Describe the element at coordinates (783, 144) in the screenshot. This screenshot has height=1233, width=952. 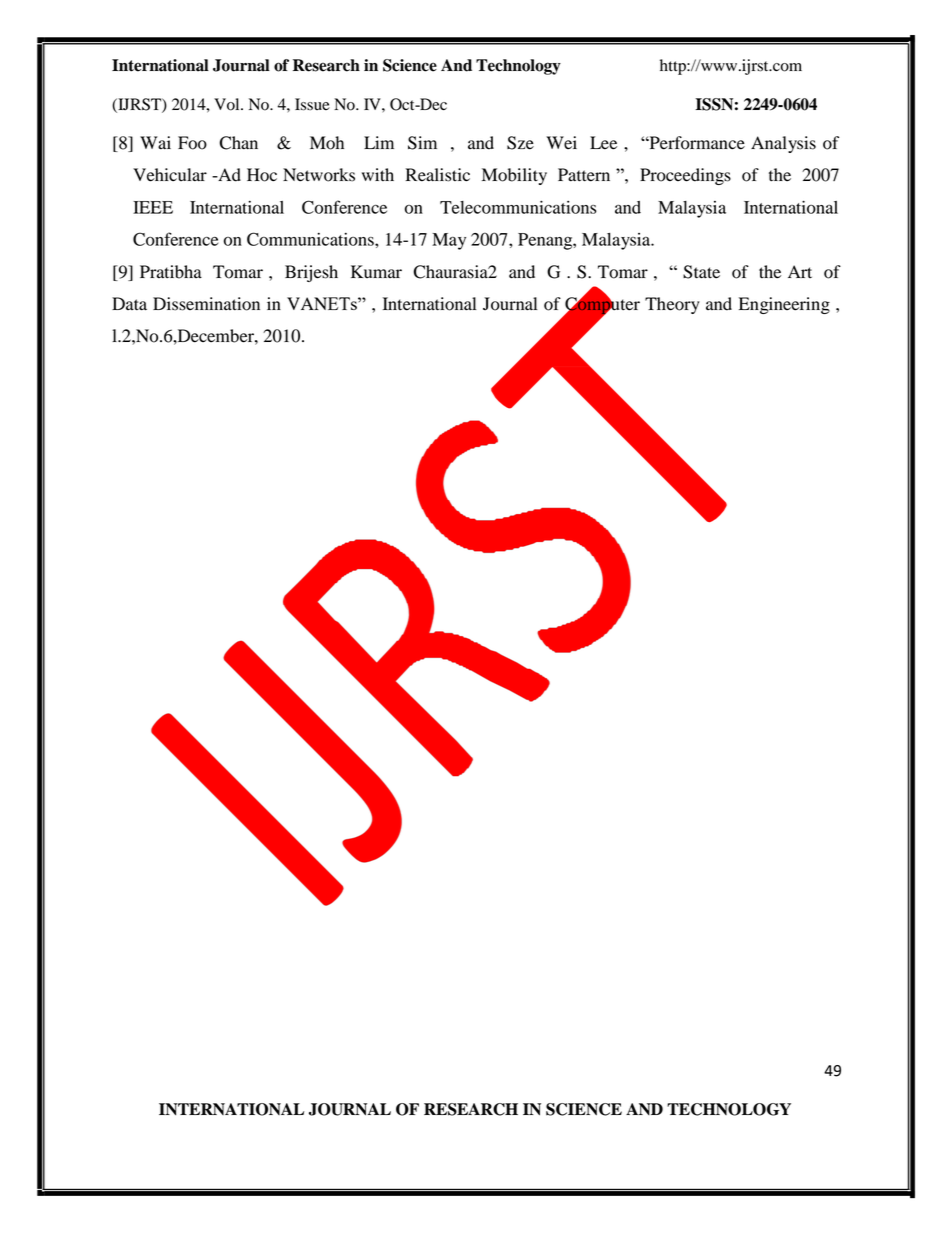
I see `Analysis` at that location.
